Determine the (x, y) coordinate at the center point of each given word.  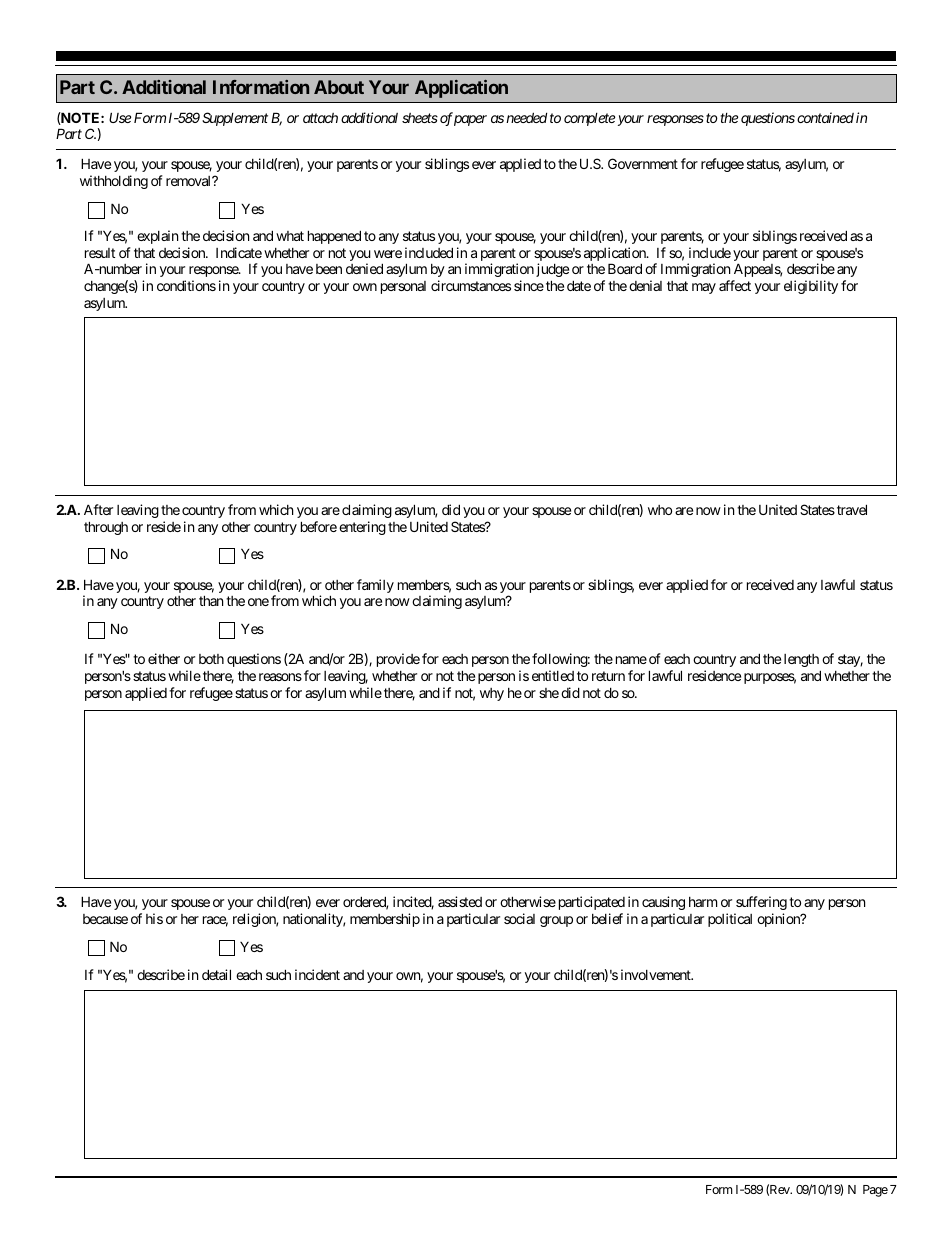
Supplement (235, 119)
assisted (460, 901)
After (98, 509)
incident (317, 974)
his (154, 918)
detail (216, 974)
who (660, 510)
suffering (761, 903)
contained (825, 117)
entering (362, 528)
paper (470, 120)
